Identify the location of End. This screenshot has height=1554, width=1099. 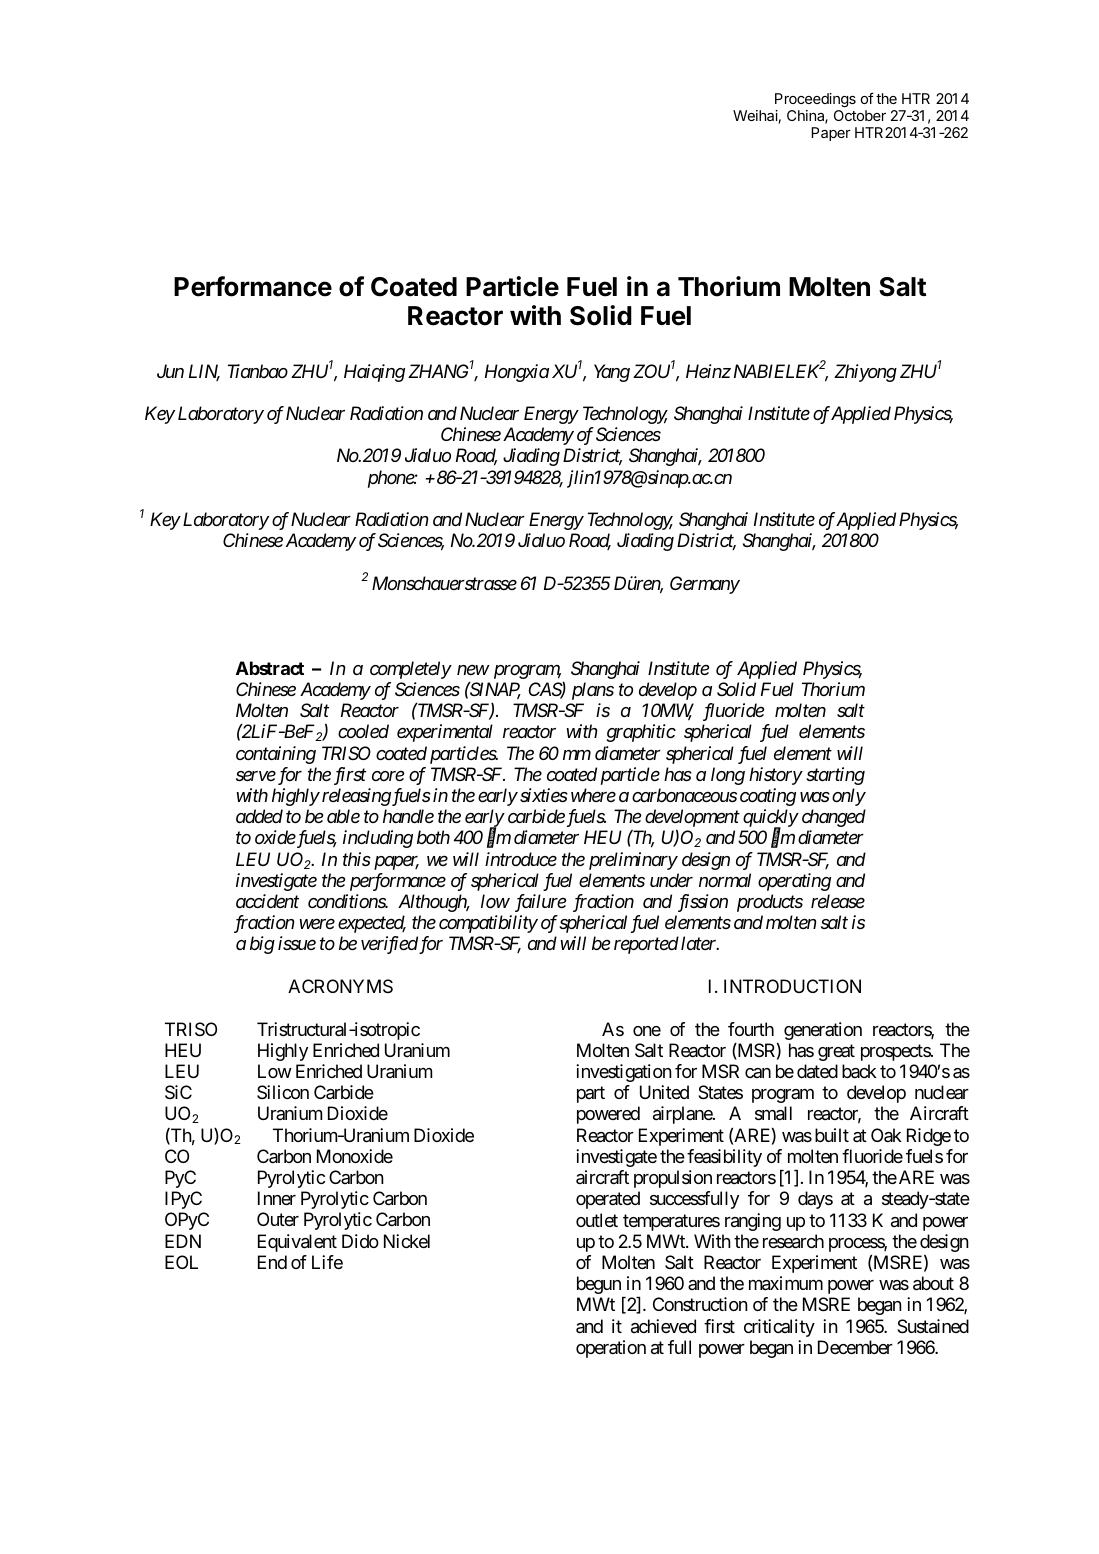
(272, 1262).
